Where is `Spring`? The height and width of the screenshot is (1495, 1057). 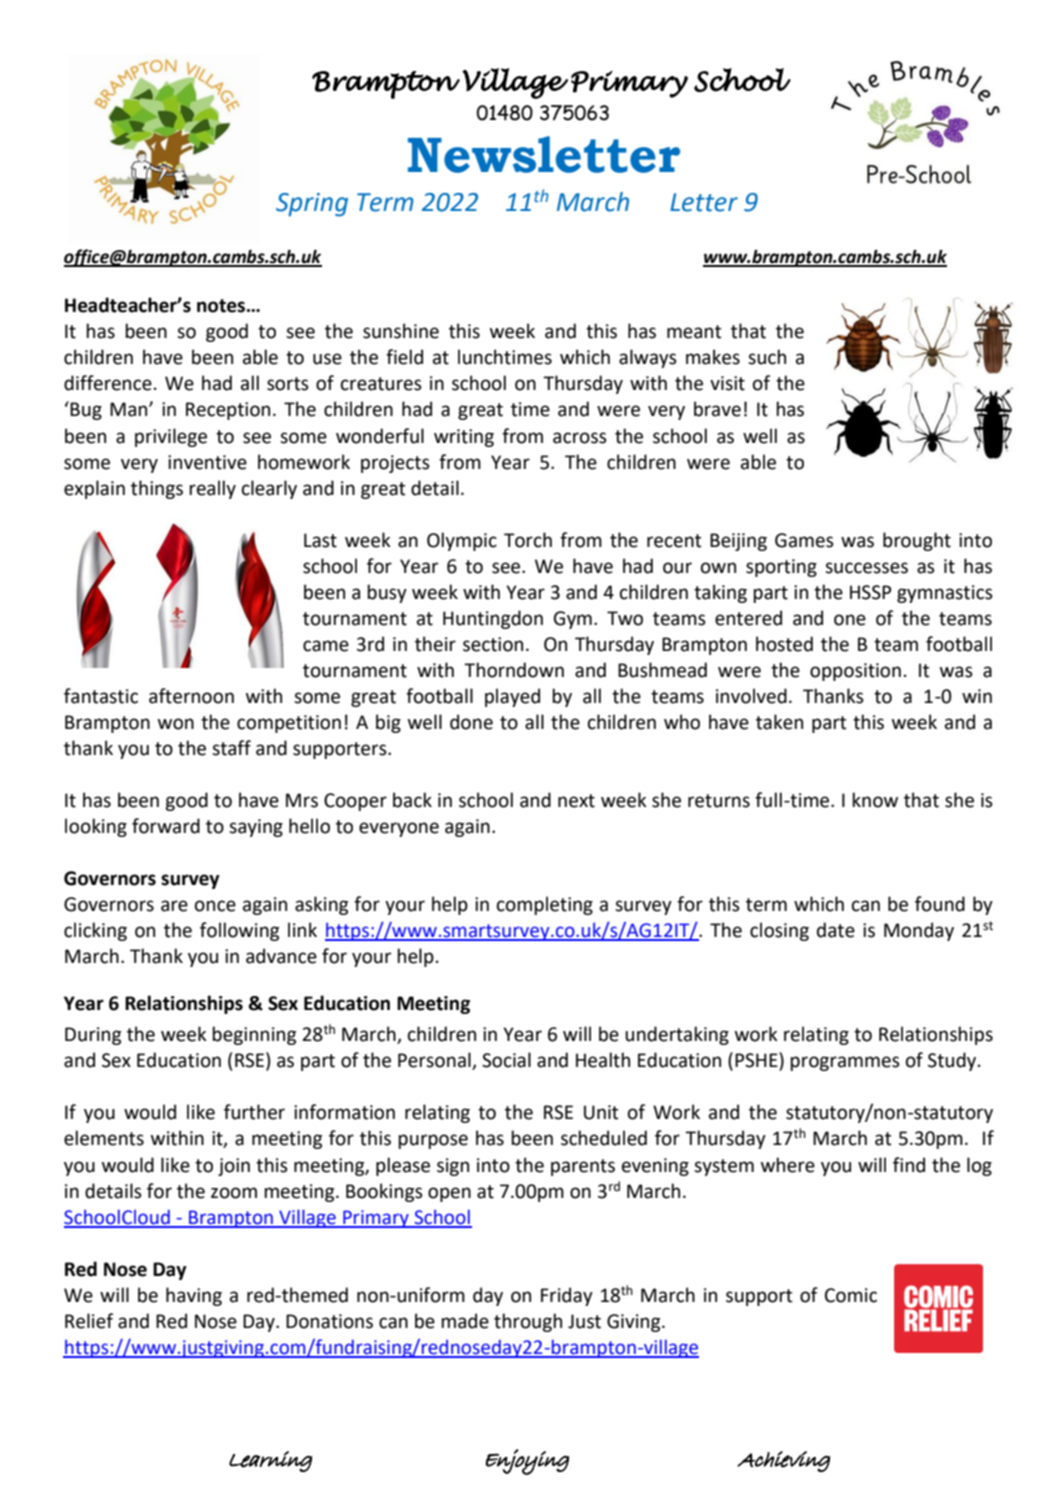 Spring is located at coordinates (312, 205).
